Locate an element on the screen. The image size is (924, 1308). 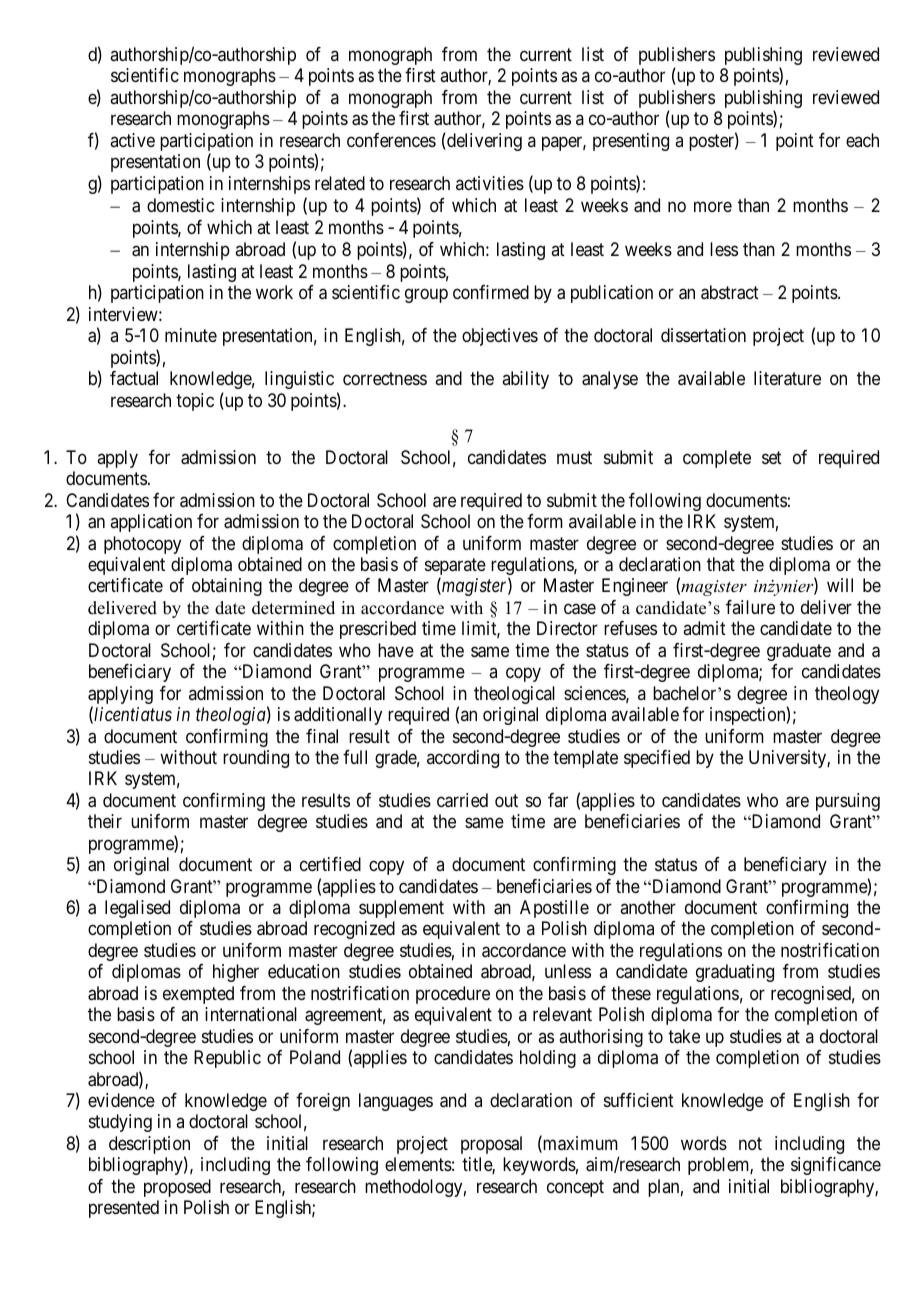
more is located at coordinates (713, 207).
